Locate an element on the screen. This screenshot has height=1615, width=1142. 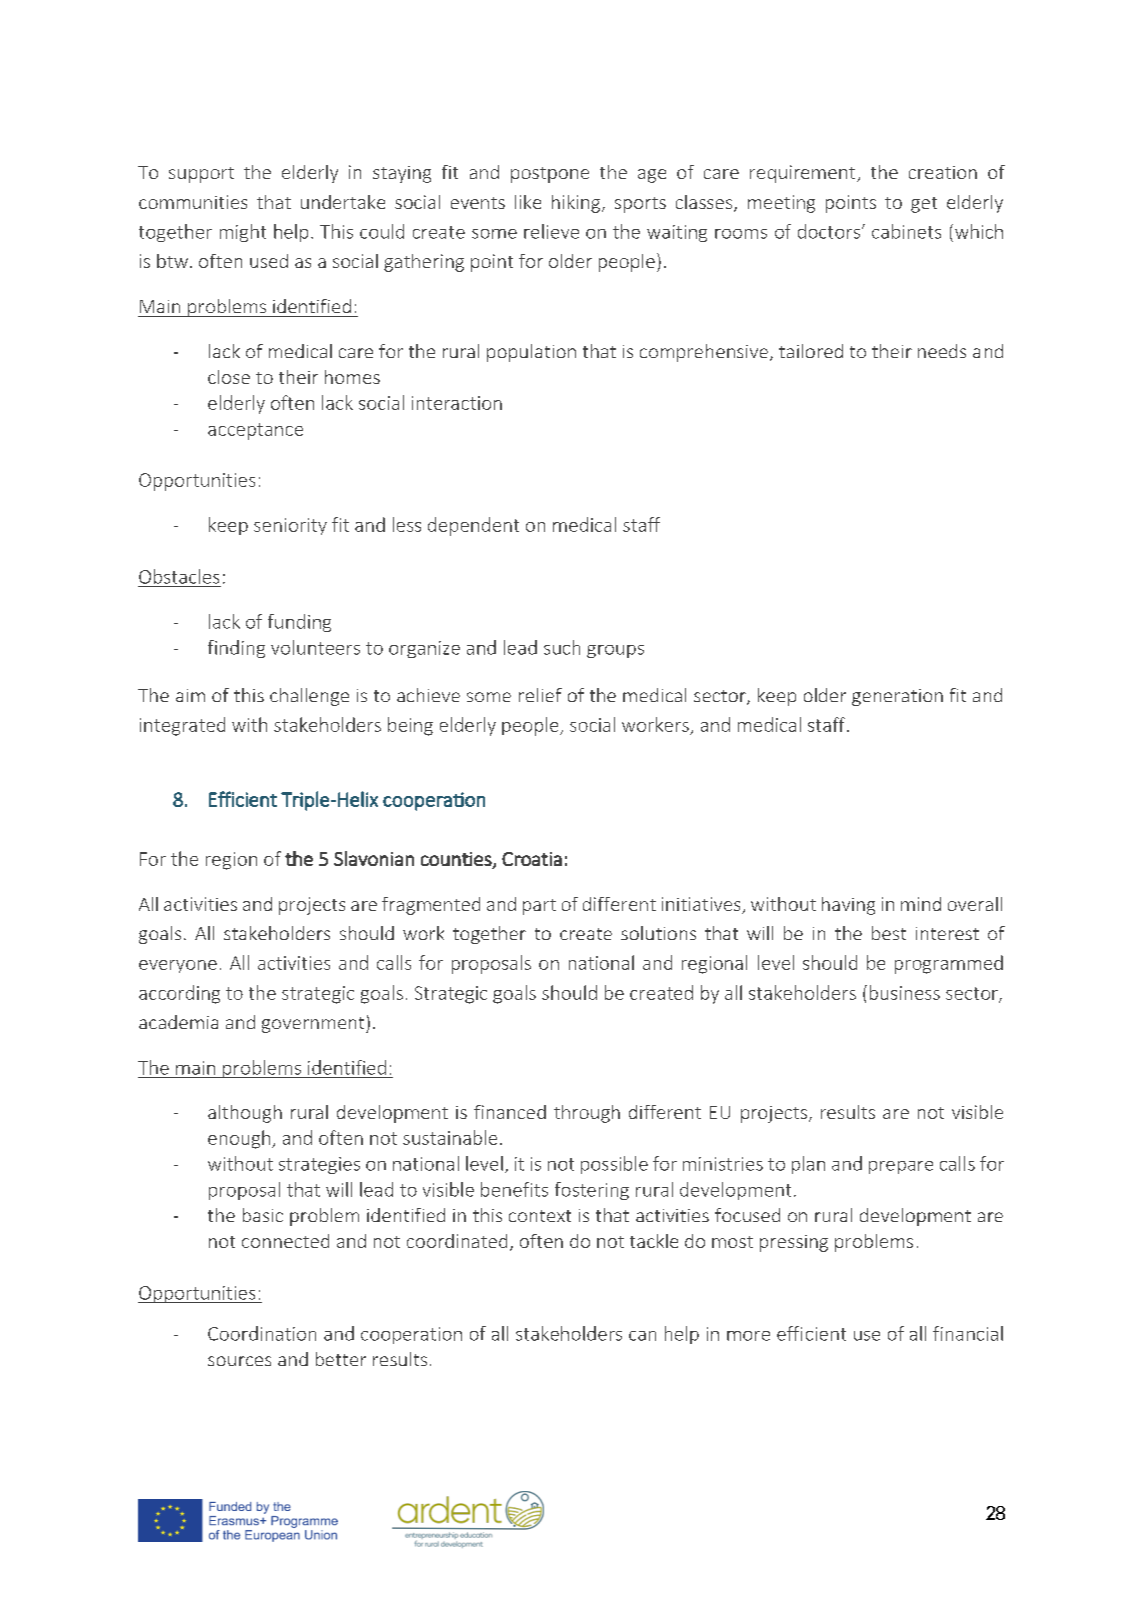
part is located at coordinates (539, 907).
